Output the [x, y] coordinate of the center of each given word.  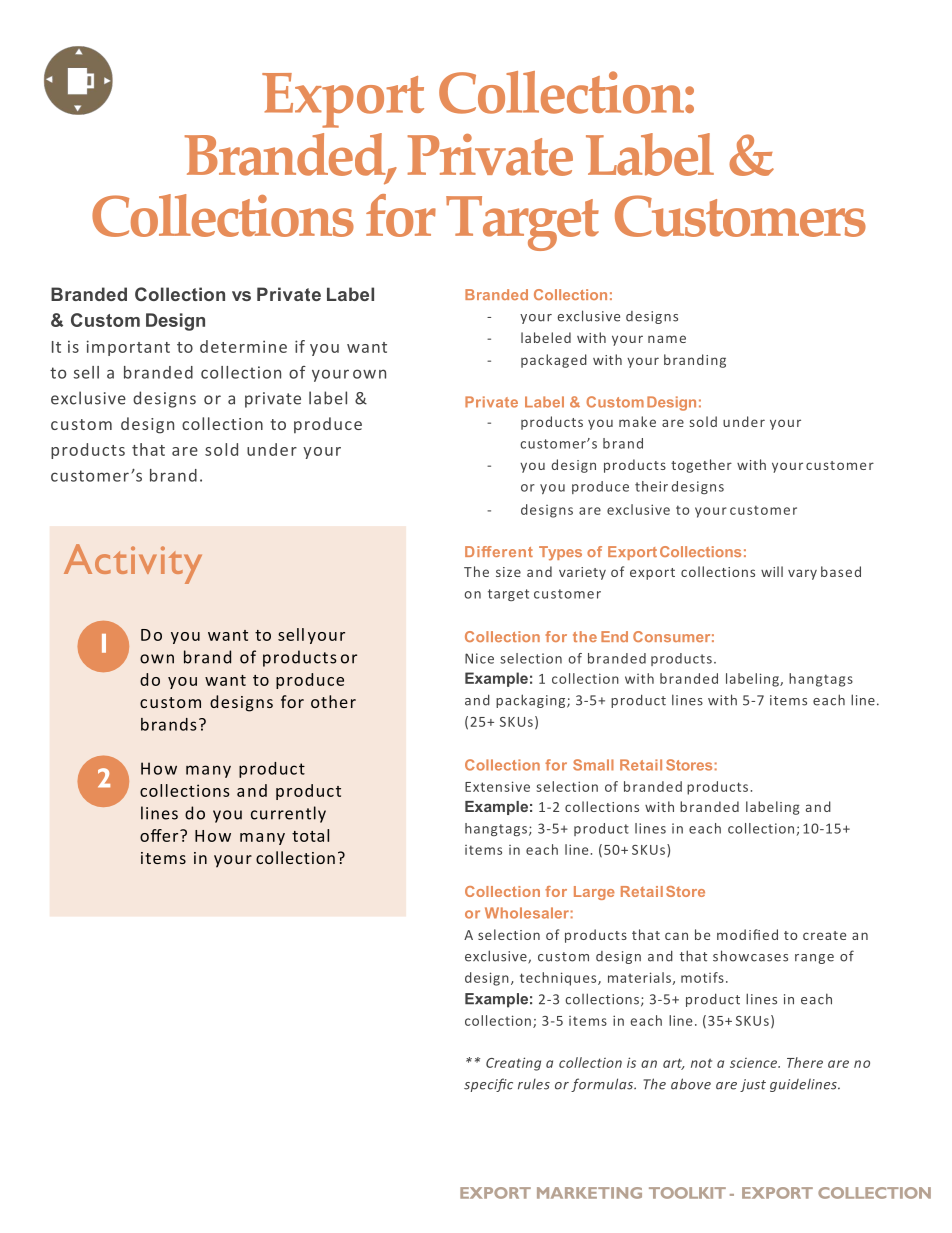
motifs [702, 977]
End [614, 636]
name [667, 339]
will [772, 571]
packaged [554, 361]
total [310, 835]
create [824, 935]
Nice [479, 658]
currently [288, 814]
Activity [133, 564]
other [333, 701]
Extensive [497, 786]
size [508, 572]
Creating [513, 1064]
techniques [559, 979]
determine [243, 346]
